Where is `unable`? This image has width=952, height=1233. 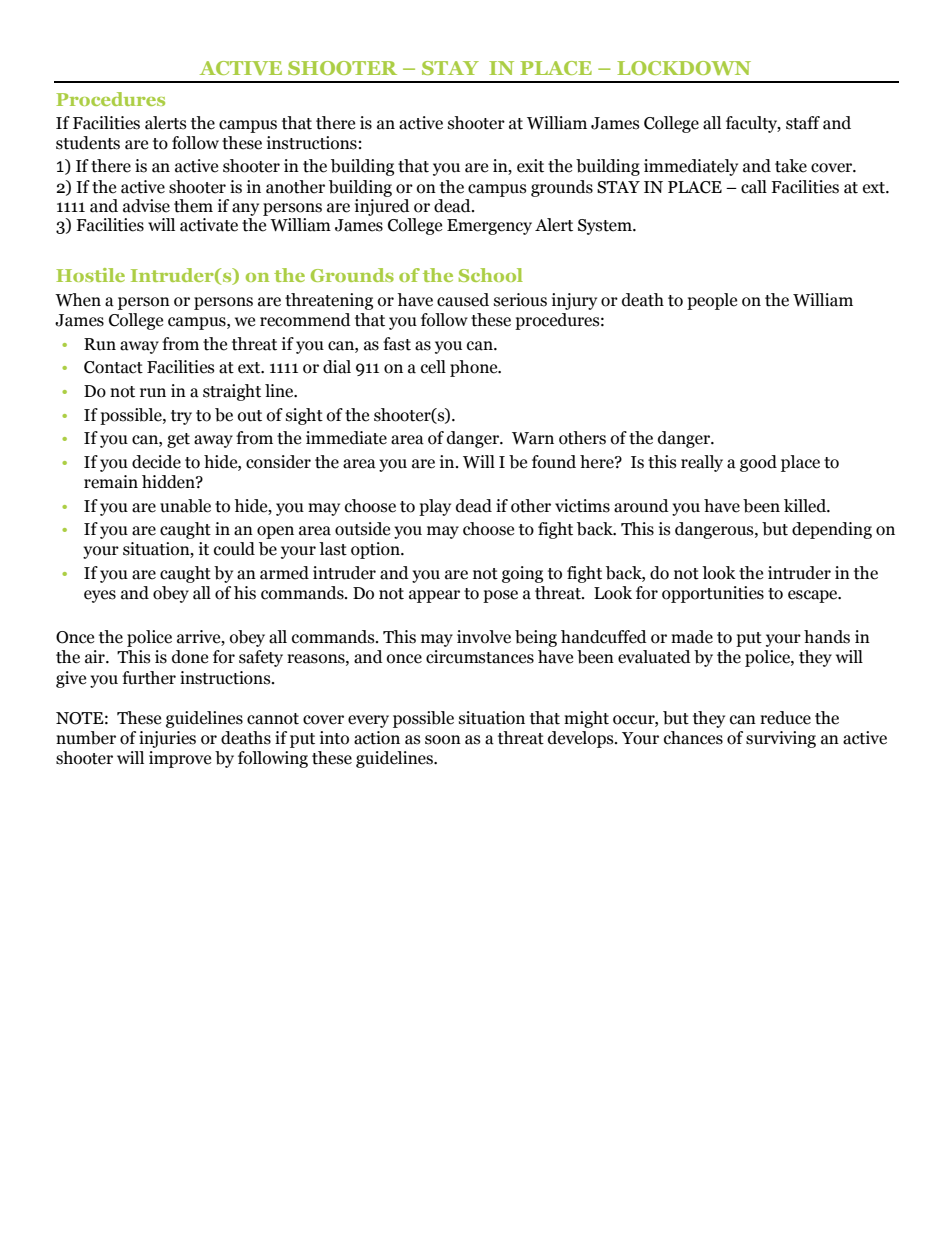 unable is located at coordinates (185, 506).
